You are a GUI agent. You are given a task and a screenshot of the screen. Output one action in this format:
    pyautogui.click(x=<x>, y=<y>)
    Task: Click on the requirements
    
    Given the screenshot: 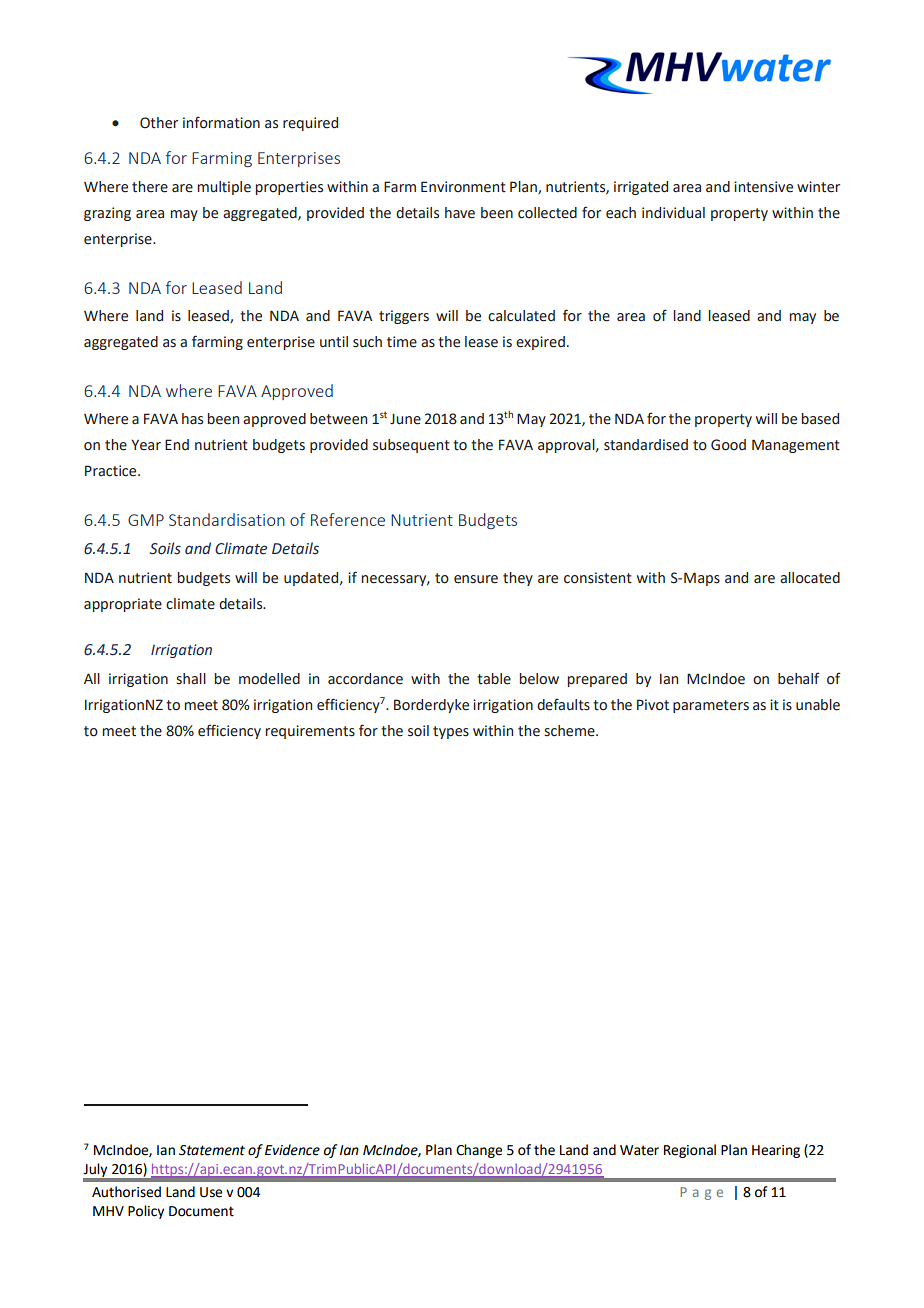 What is the action you would take?
    pyautogui.click(x=310, y=732)
